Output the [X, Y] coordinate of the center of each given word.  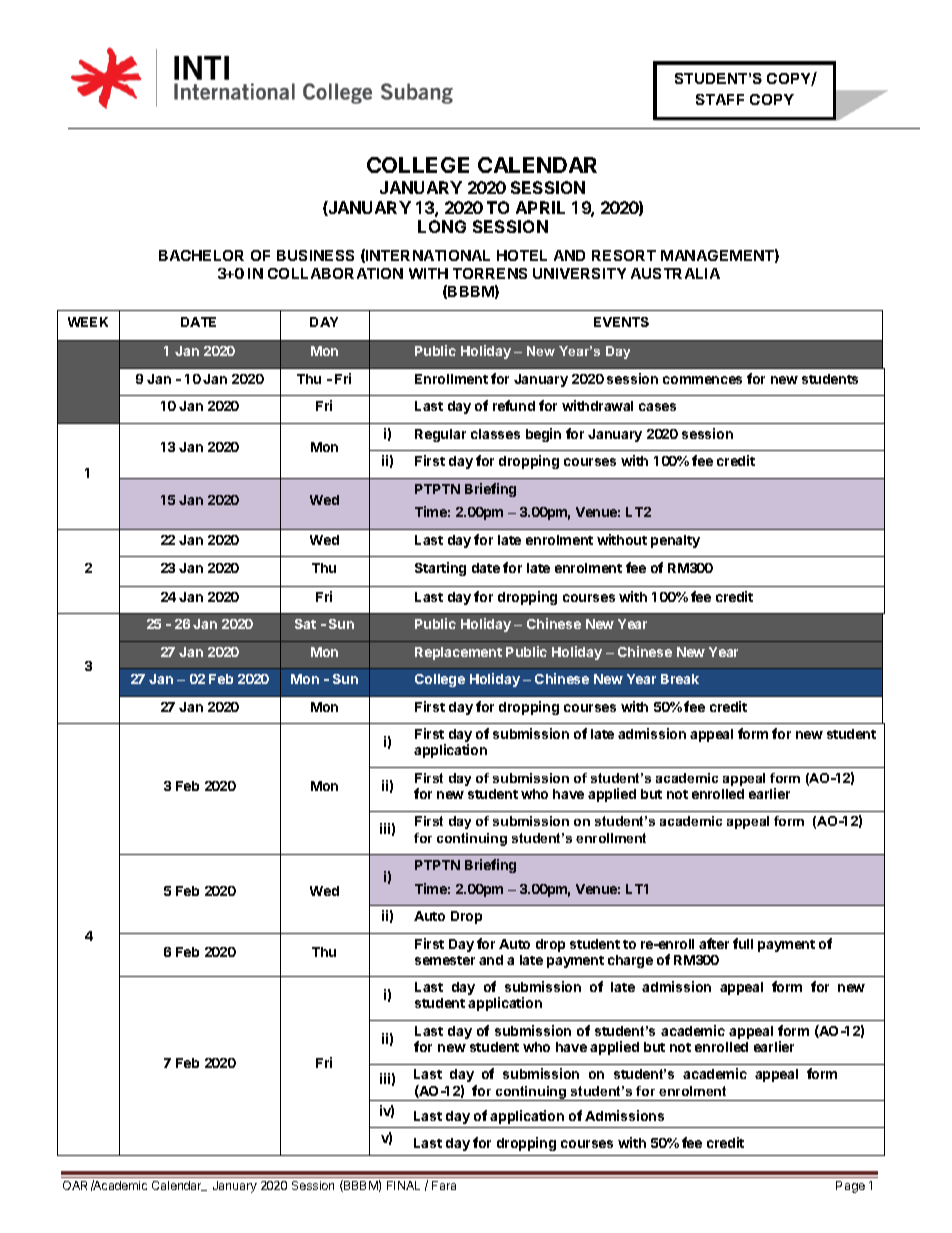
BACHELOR [201, 255]
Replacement [458, 653]
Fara [444, 1185]
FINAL [403, 1185]
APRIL [540, 207]
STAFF [720, 99]
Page [850, 1187]
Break [680, 679]
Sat [305, 624]
